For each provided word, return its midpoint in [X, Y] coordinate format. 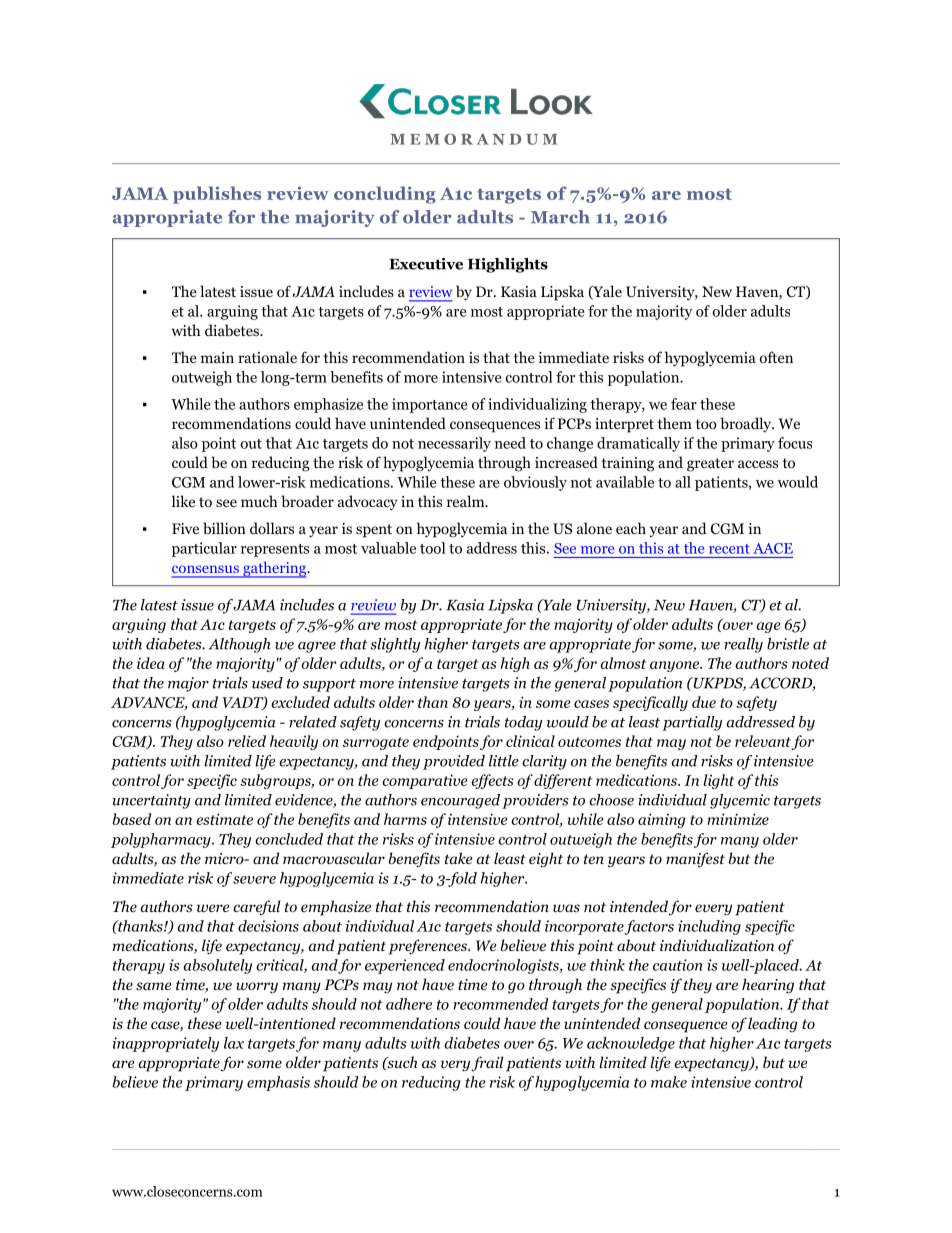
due [704, 702]
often [776, 357]
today [523, 723]
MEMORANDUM [473, 139]
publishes [217, 195]
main [217, 357]
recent [729, 549]
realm [467, 501]
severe [254, 880]
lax [234, 1043]
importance [429, 405]
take [459, 858]
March [560, 217]
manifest [695, 860]
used [267, 683]
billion [224, 528]
